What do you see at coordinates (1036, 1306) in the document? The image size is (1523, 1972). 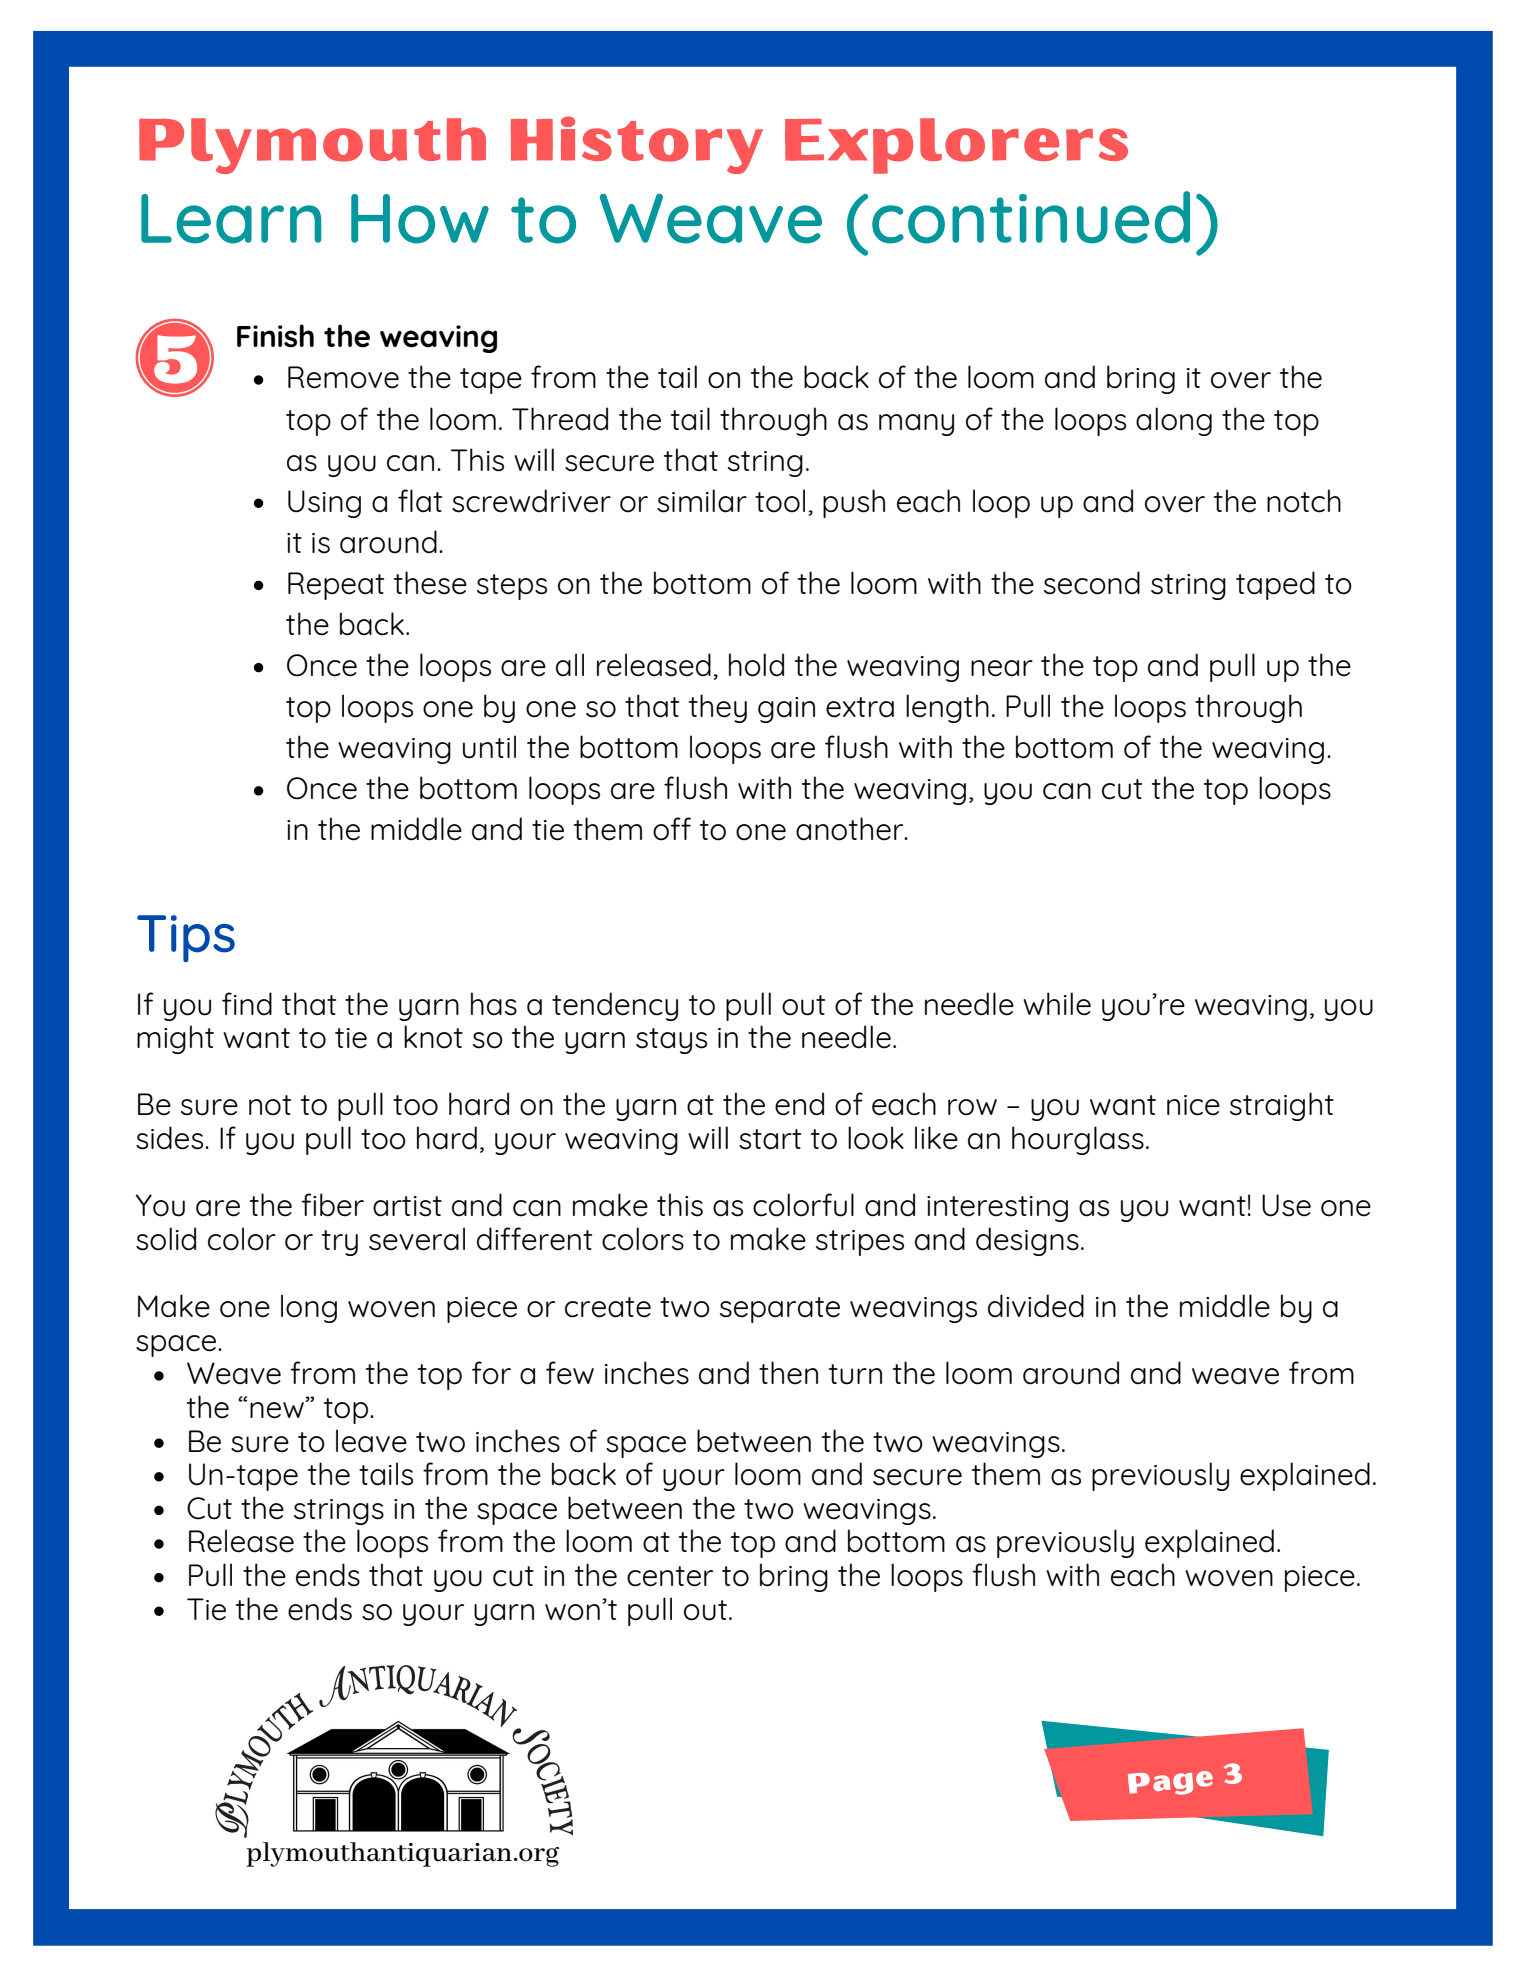 I see `divided` at bounding box center [1036, 1306].
